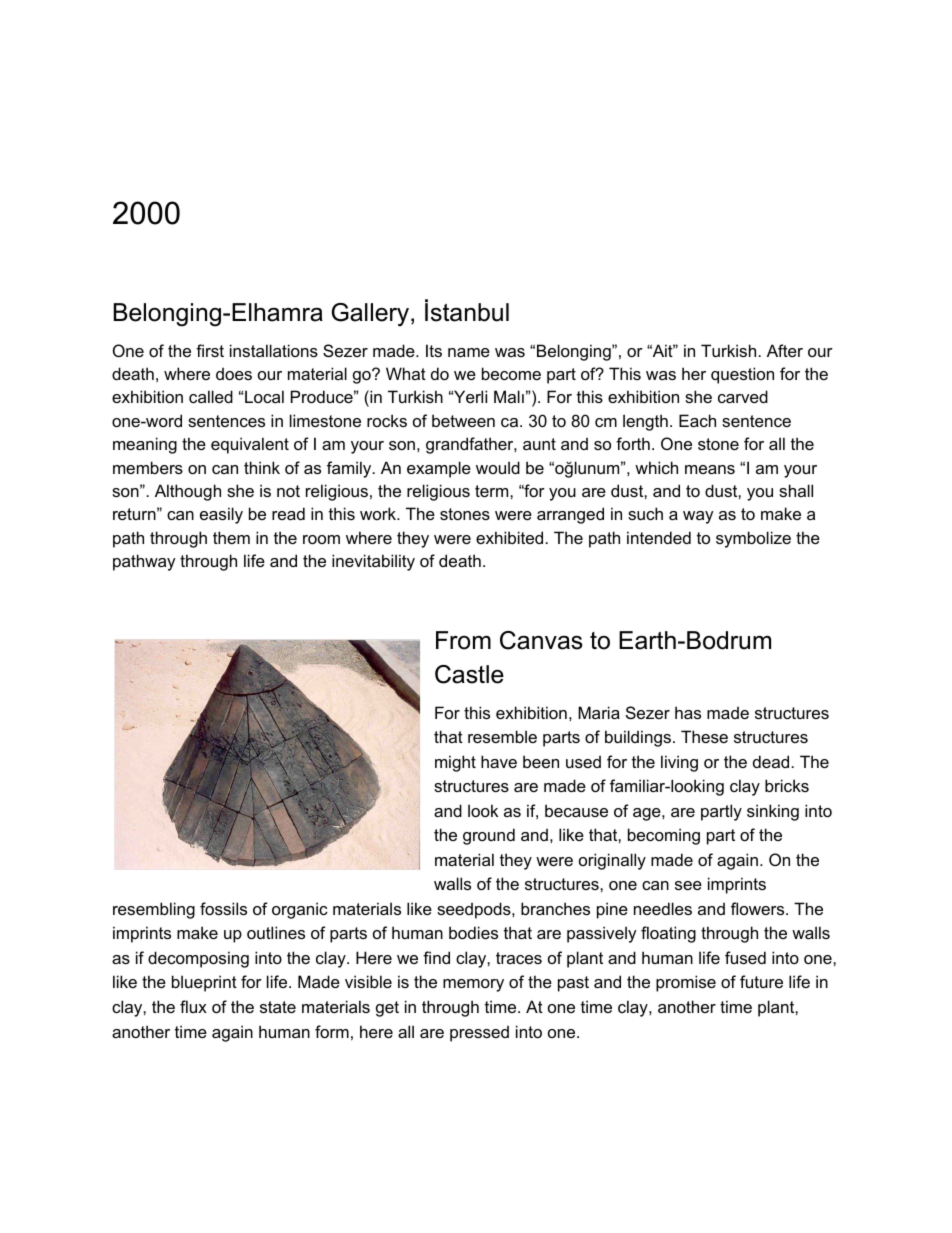  I want to click on first, so click(210, 350).
